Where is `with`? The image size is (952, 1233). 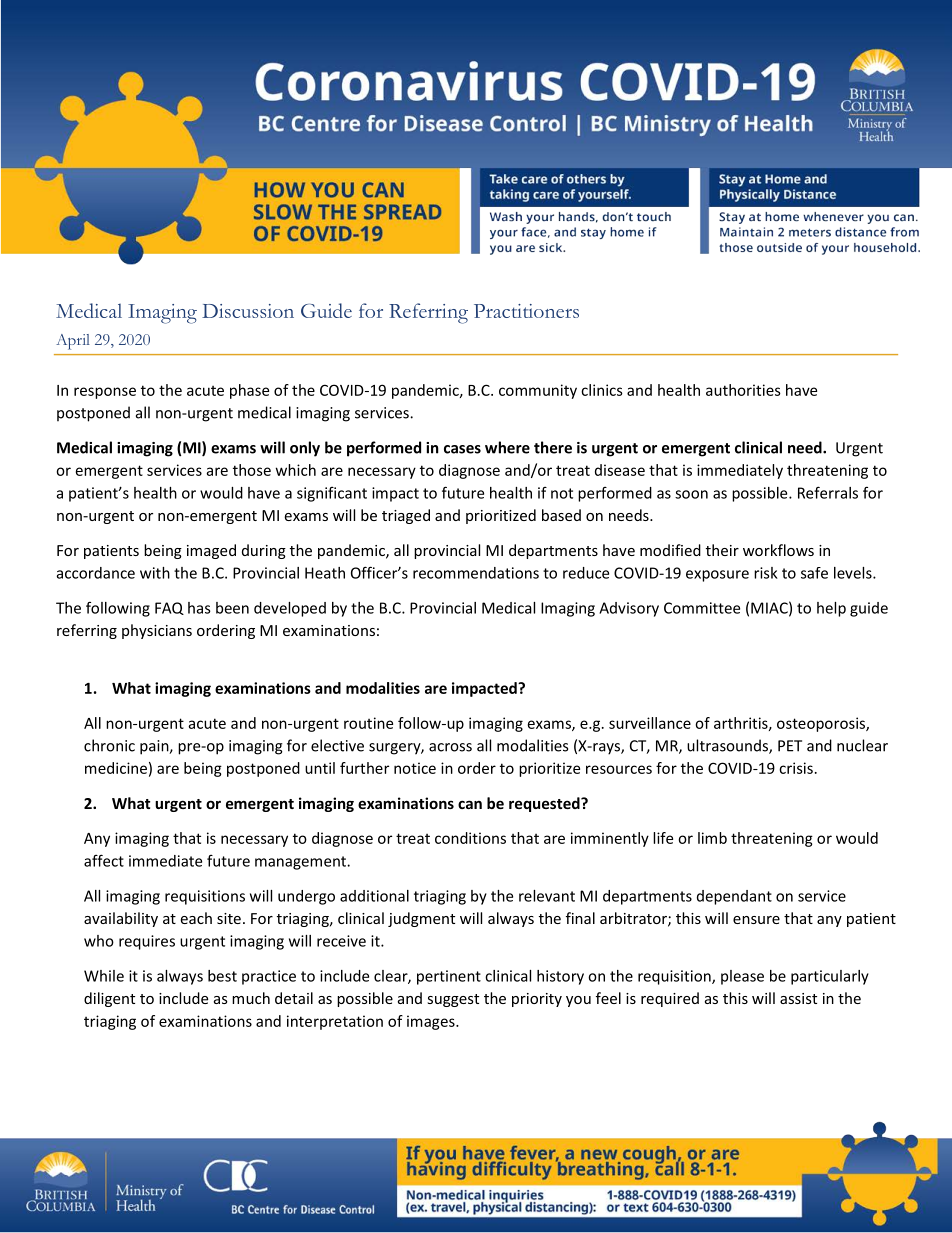
with is located at coordinates (155, 573).
